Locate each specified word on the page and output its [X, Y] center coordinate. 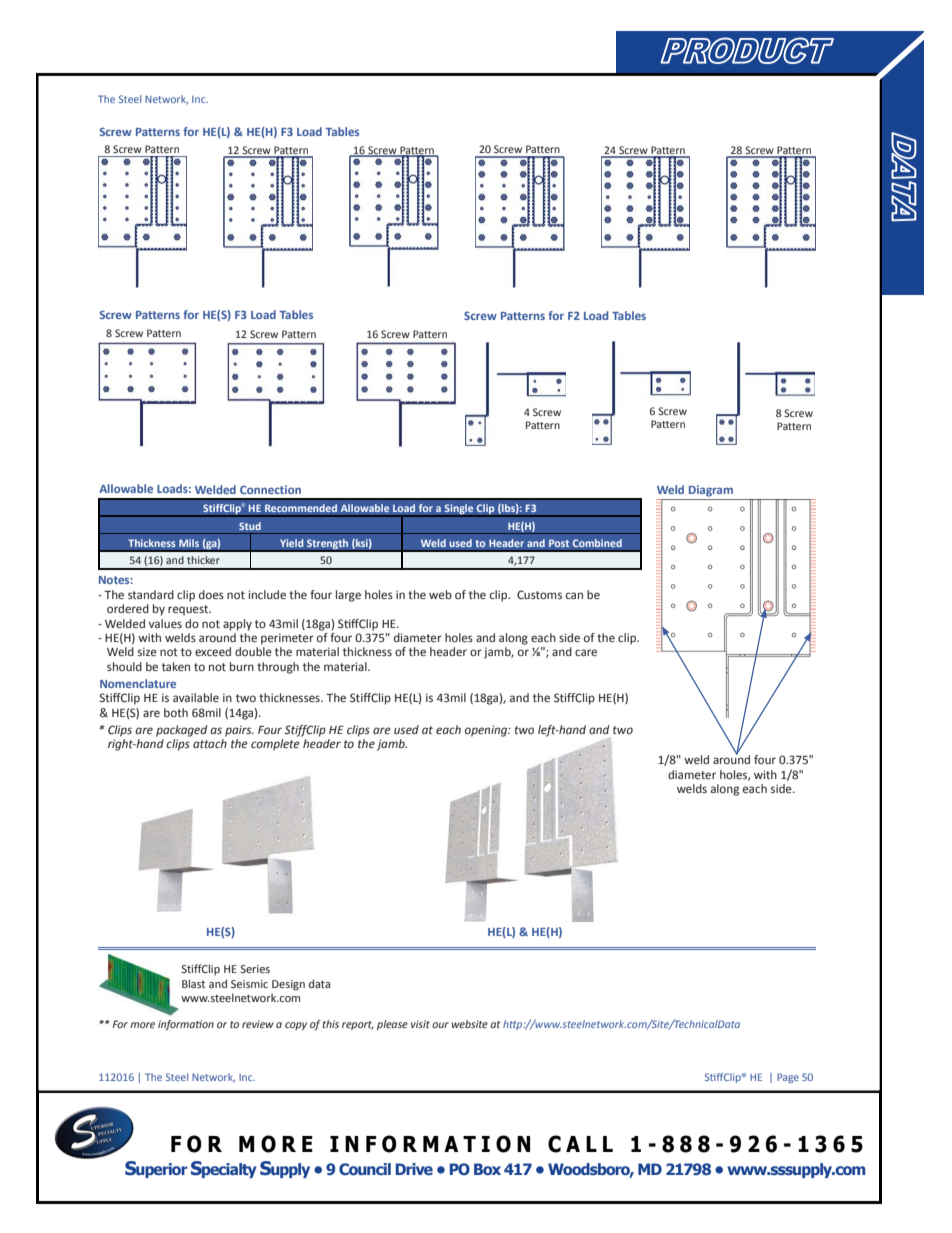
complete [275, 745]
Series [255, 969]
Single [459, 510]
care [586, 652]
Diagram [711, 491]
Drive [414, 1169]
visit [420, 1024]
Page [788, 1078]
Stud [250, 526]
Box [487, 1169]
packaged [181, 731]
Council [365, 1169]
